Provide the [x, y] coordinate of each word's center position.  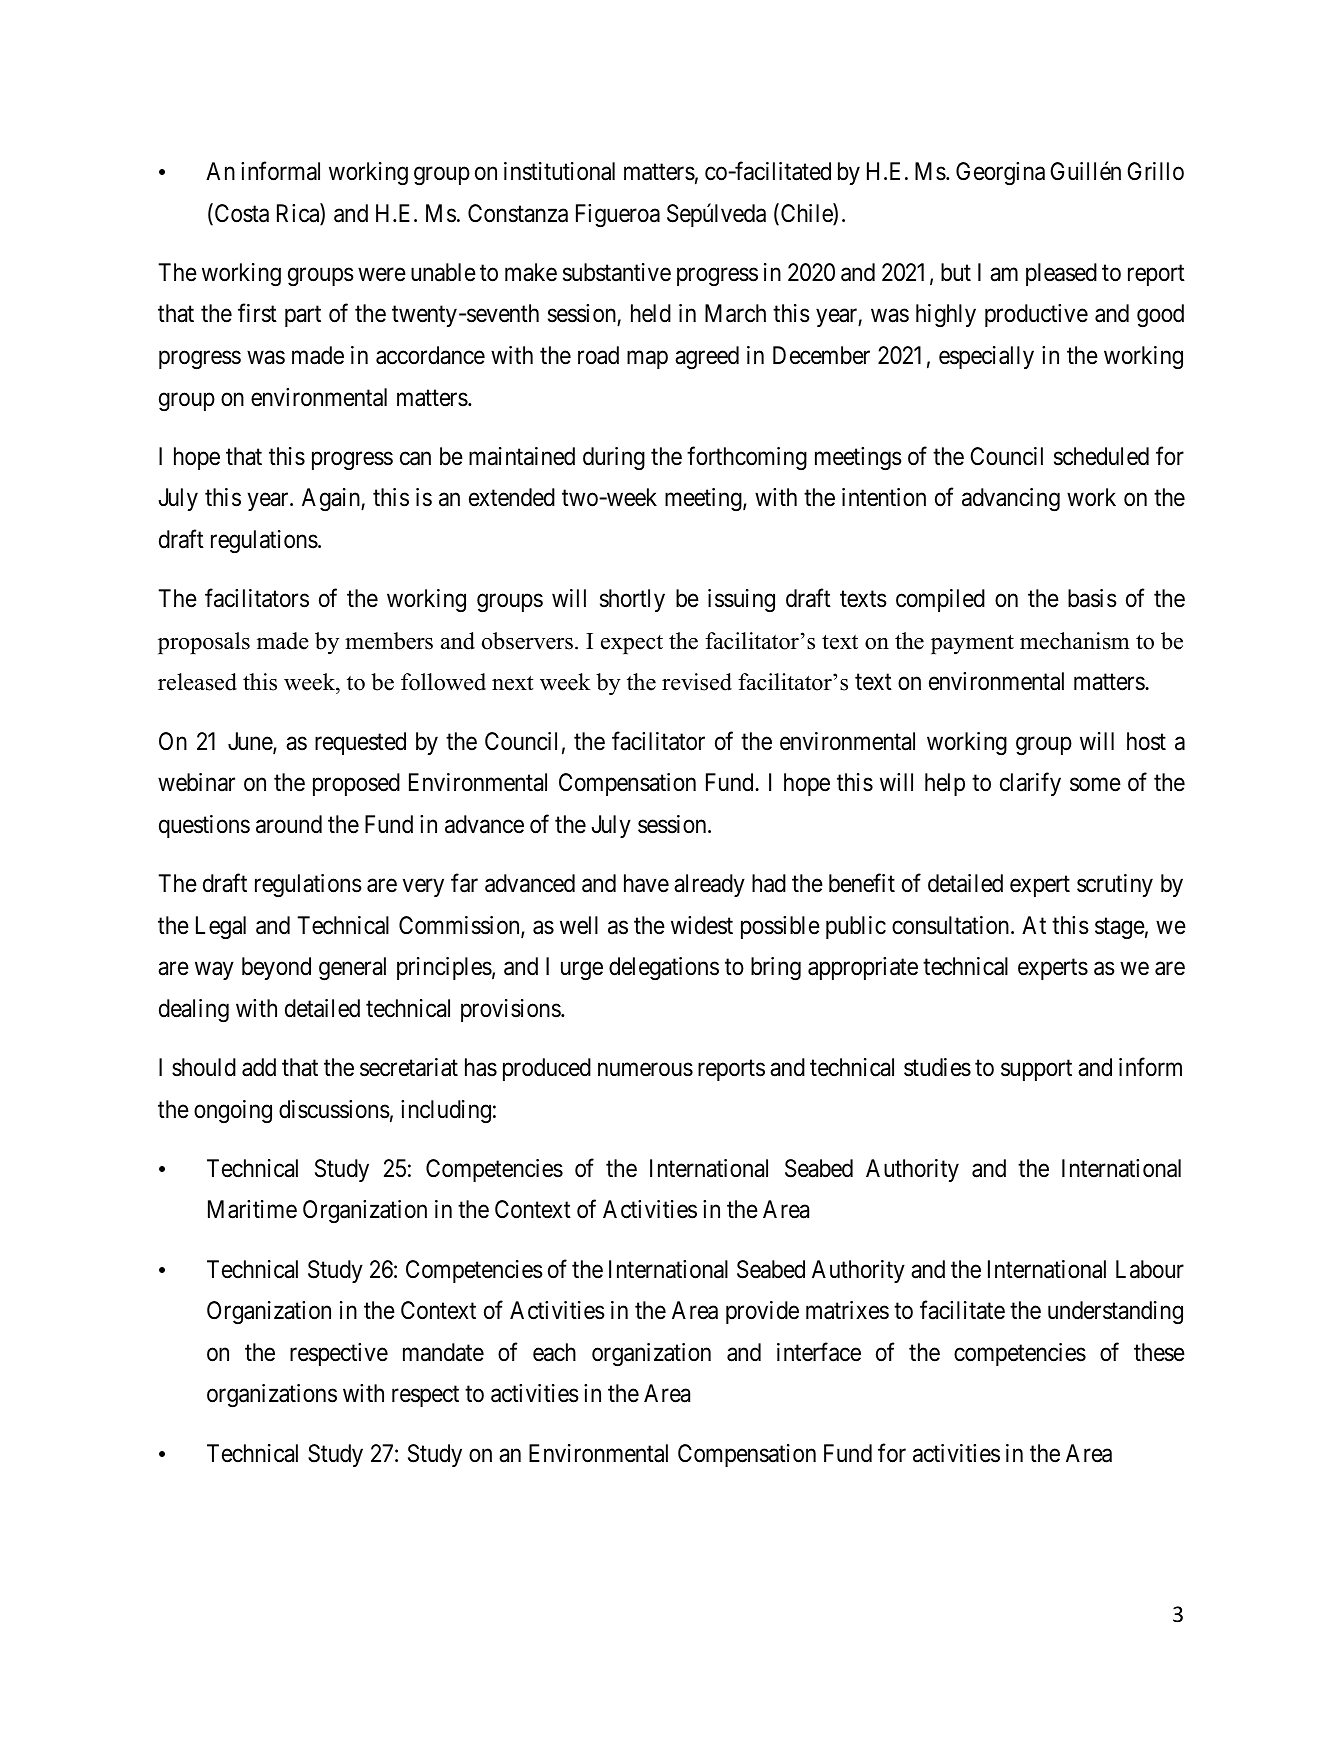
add [259, 1067]
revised [697, 682]
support [1036, 1070]
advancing [1011, 500]
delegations [664, 968]
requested [360, 743]
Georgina [1000, 174]
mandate [443, 1352]
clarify [1030, 784]
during [614, 458]
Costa [240, 214]
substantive [617, 272]
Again [332, 499]
